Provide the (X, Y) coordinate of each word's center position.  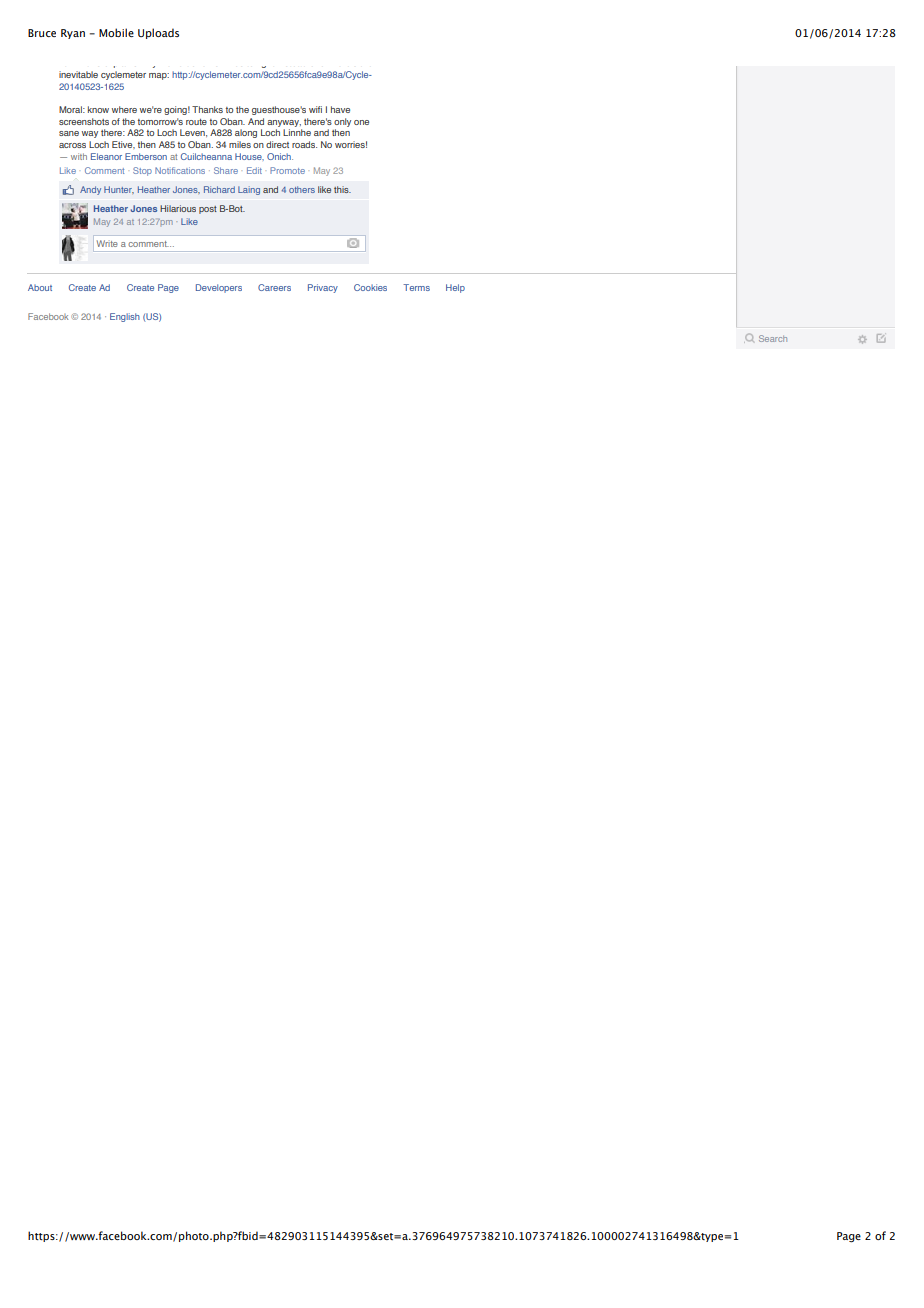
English (125, 317)
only (342, 122)
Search (773, 338)
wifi (315, 109)
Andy (90, 190)
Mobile (116, 32)
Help (455, 288)
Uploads (158, 33)
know (98, 109)
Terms (416, 287)
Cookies (370, 287)
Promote (287, 170)
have (340, 109)
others (302, 189)
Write (107, 243)
